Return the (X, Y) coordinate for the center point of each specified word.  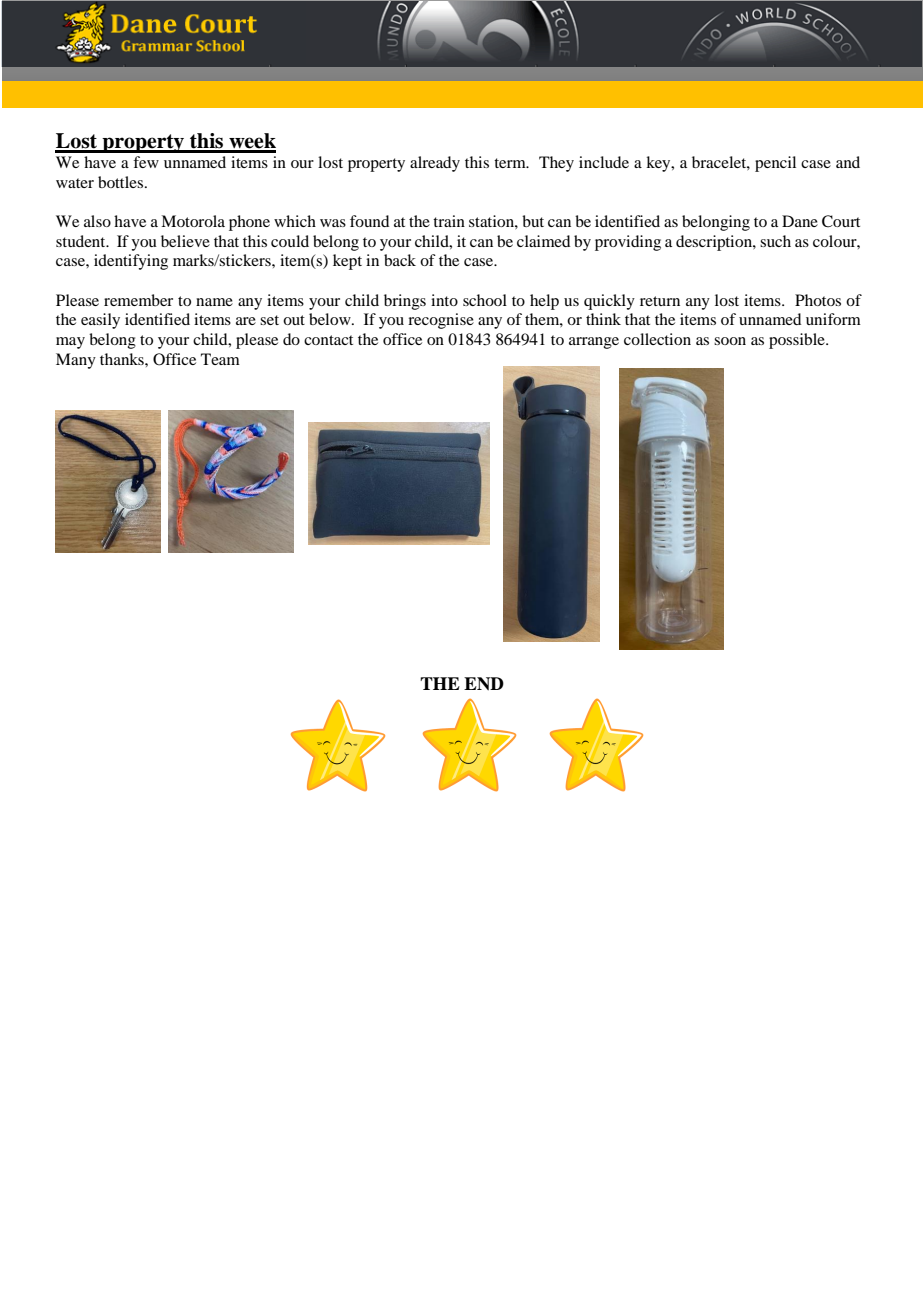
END (484, 684)
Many (76, 361)
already (435, 164)
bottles (120, 182)
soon (730, 341)
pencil (775, 164)
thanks (123, 359)
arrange (594, 343)
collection (657, 339)
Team (220, 359)
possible (798, 341)
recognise (441, 321)
